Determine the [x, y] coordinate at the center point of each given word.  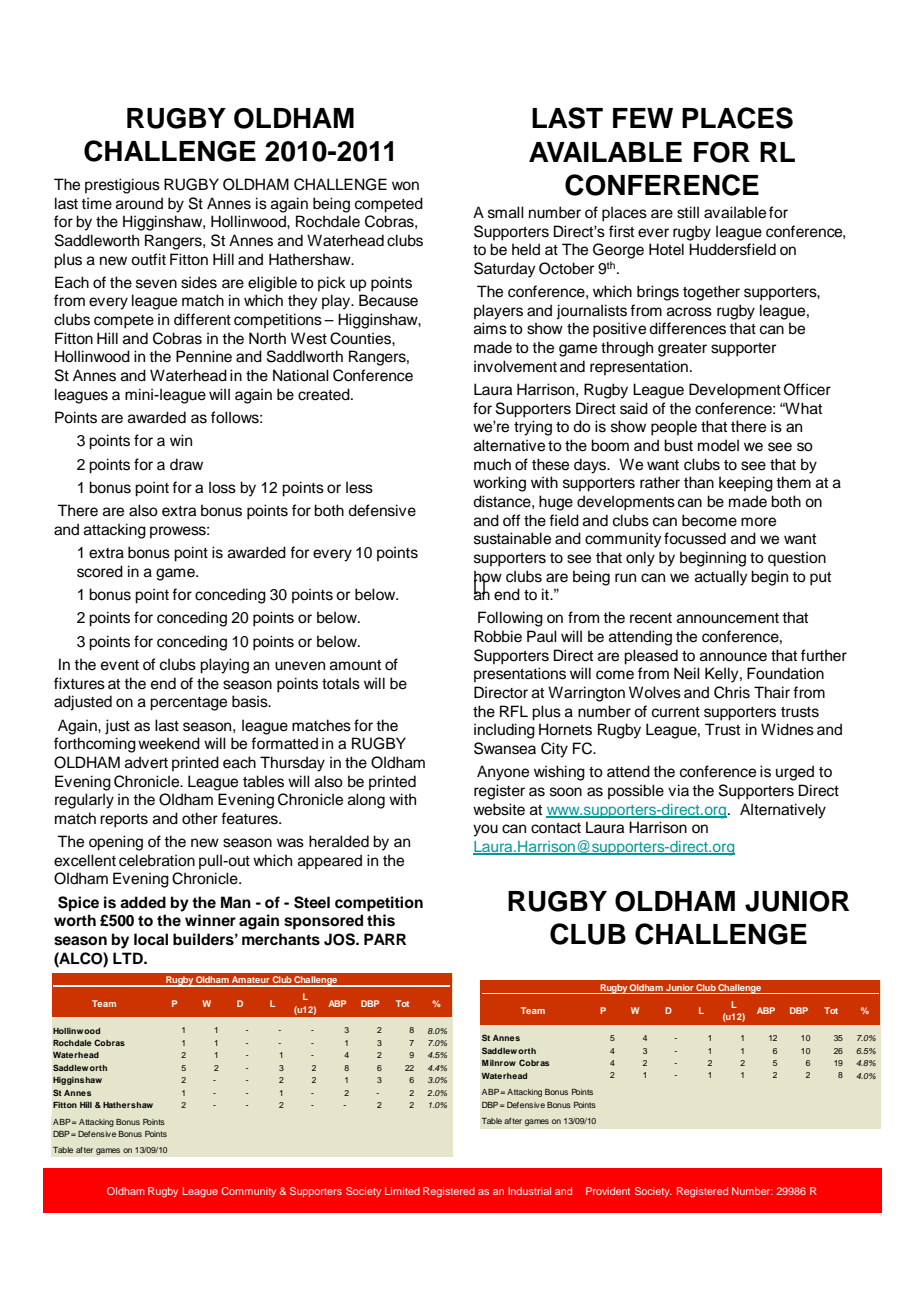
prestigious [122, 186]
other [200, 818]
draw [186, 464]
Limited [402, 1191]
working [499, 484]
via [678, 790]
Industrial [529, 1191]
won [405, 186]
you [485, 830]
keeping [746, 484]
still [688, 212]
